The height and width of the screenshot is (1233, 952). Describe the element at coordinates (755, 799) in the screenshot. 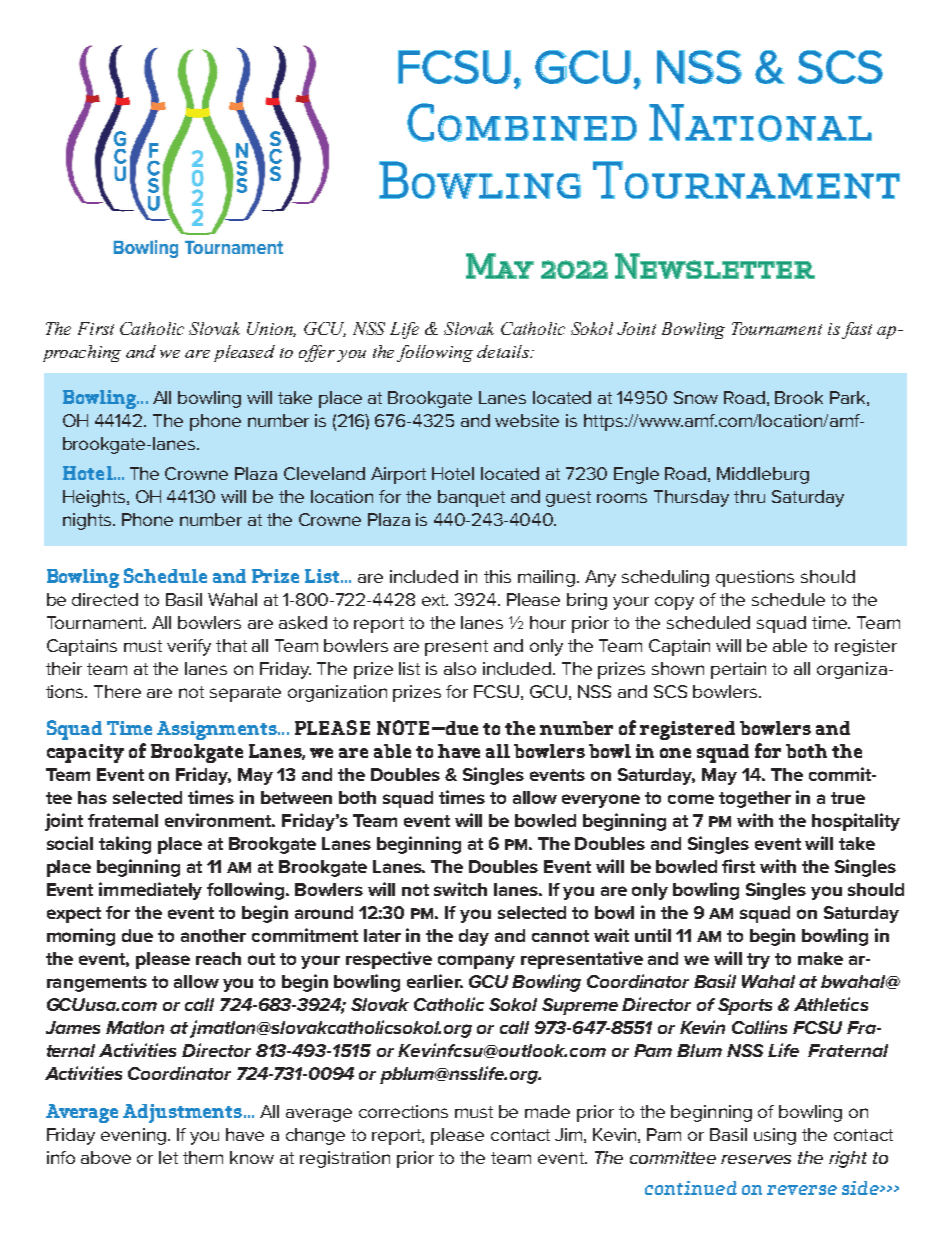

I see `together` at that location.
